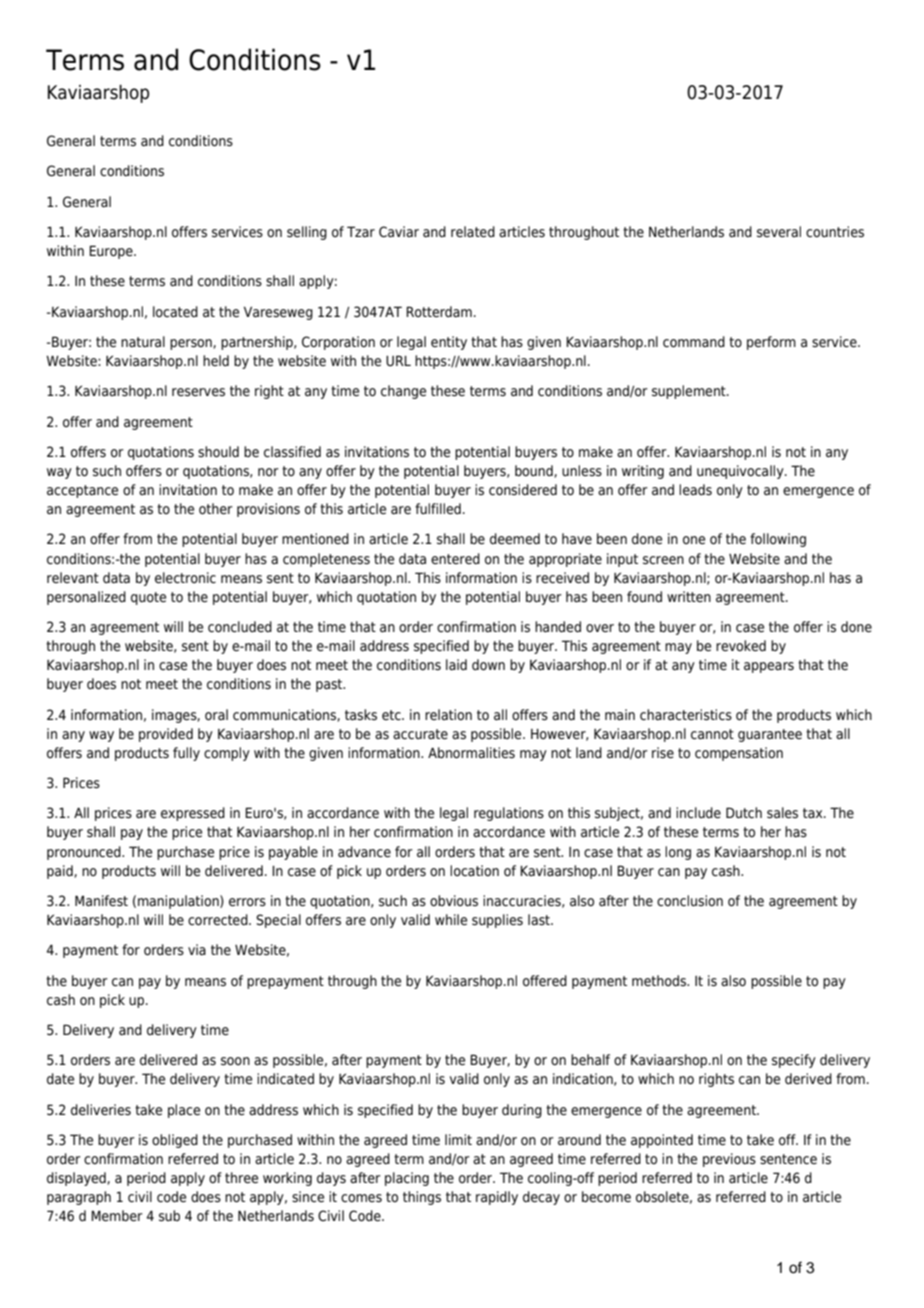 The width and height of the document is (924, 1308). What do you see at coordinates (473, 232) in the document?
I see `related` at bounding box center [473, 232].
